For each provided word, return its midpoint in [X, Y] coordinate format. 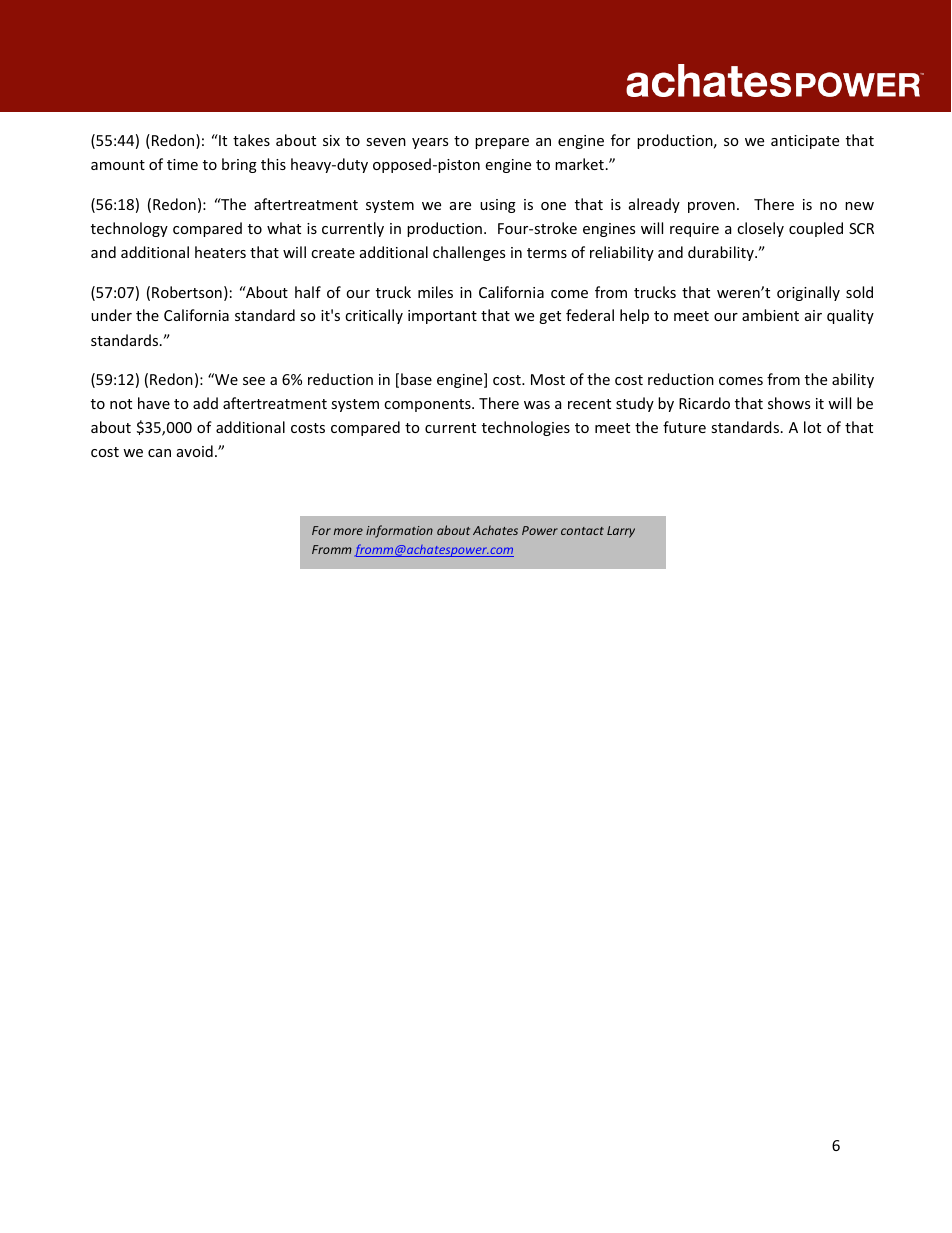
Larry [621, 532]
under [111, 315]
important [442, 317]
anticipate [805, 142]
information [399, 531]
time [182, 164]
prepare [502, 143]
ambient [770, 315]
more [348, 531]
